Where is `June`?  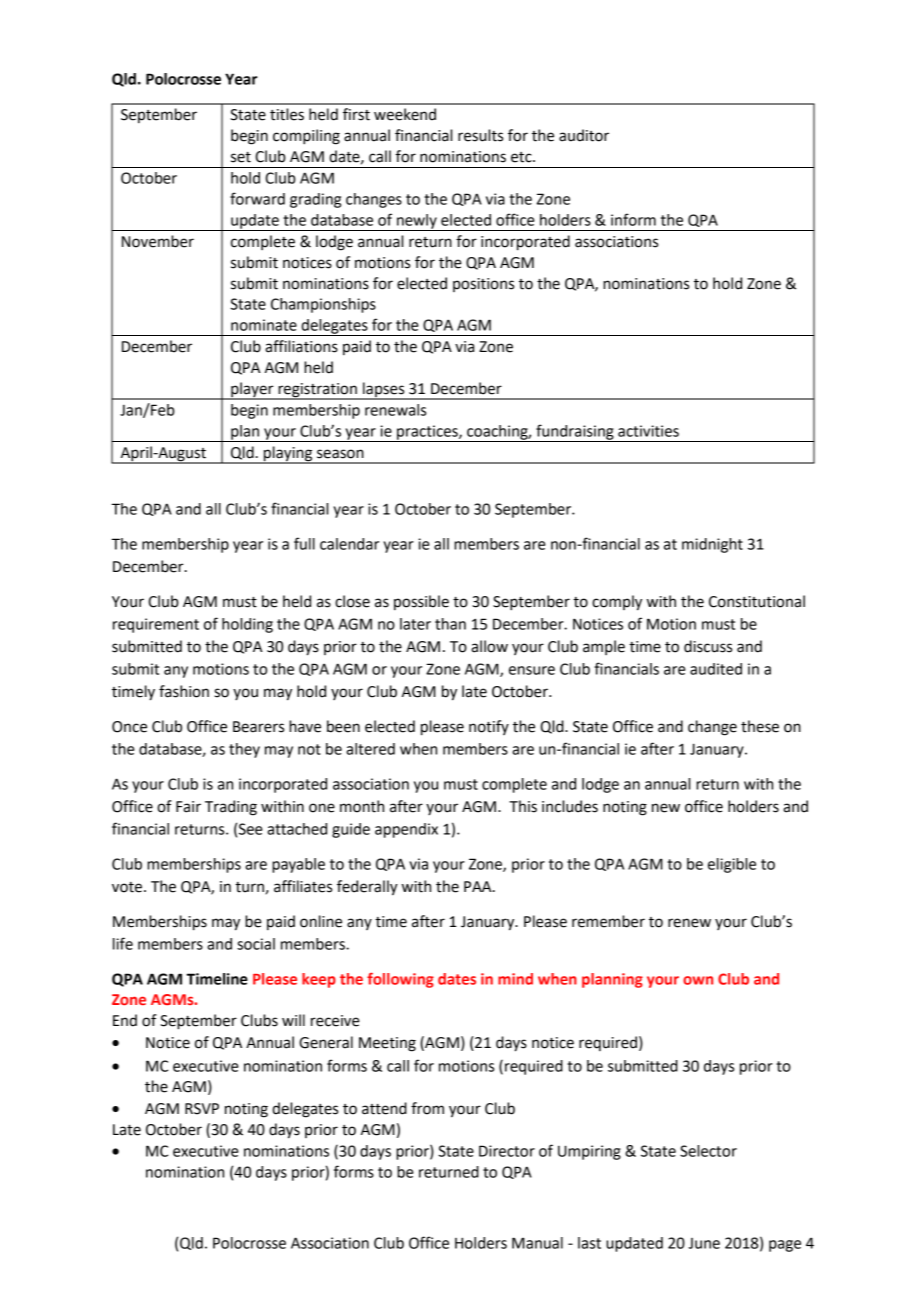 June is located at coordinates (704, 1243).
